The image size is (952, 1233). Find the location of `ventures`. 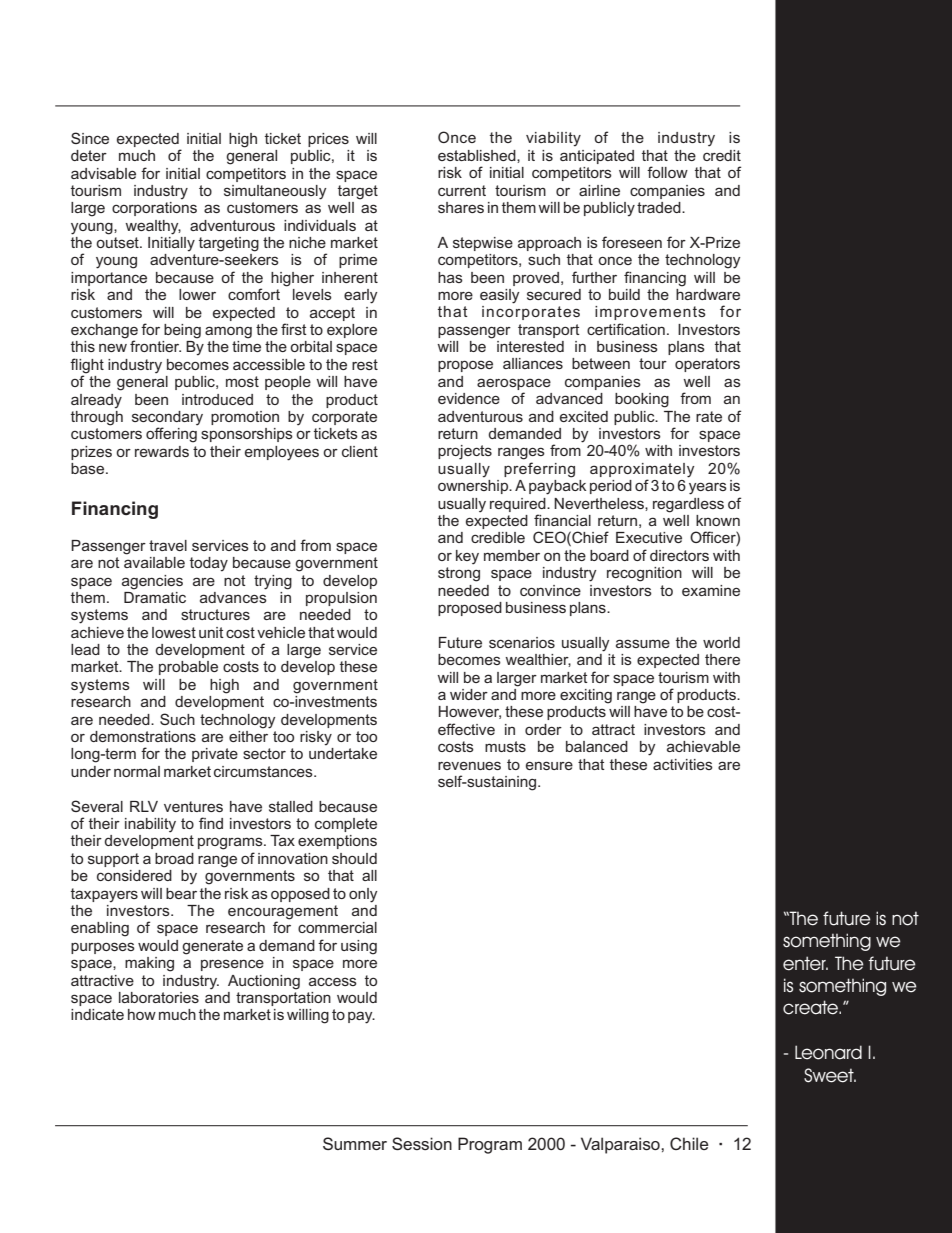

ventures is located at coordinates (193, 806).
